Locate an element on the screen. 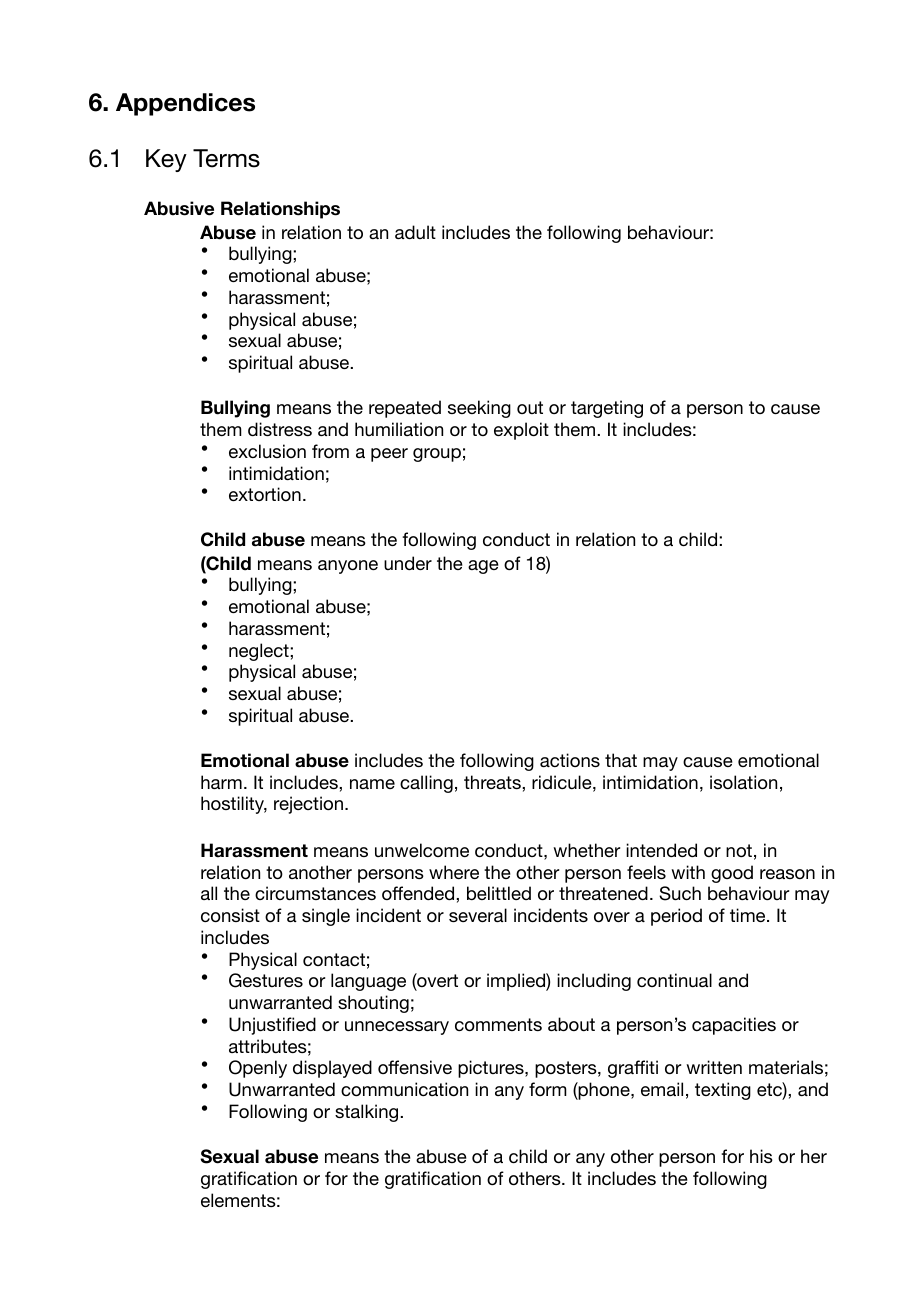  adult is located at coordinates (415, 232).
